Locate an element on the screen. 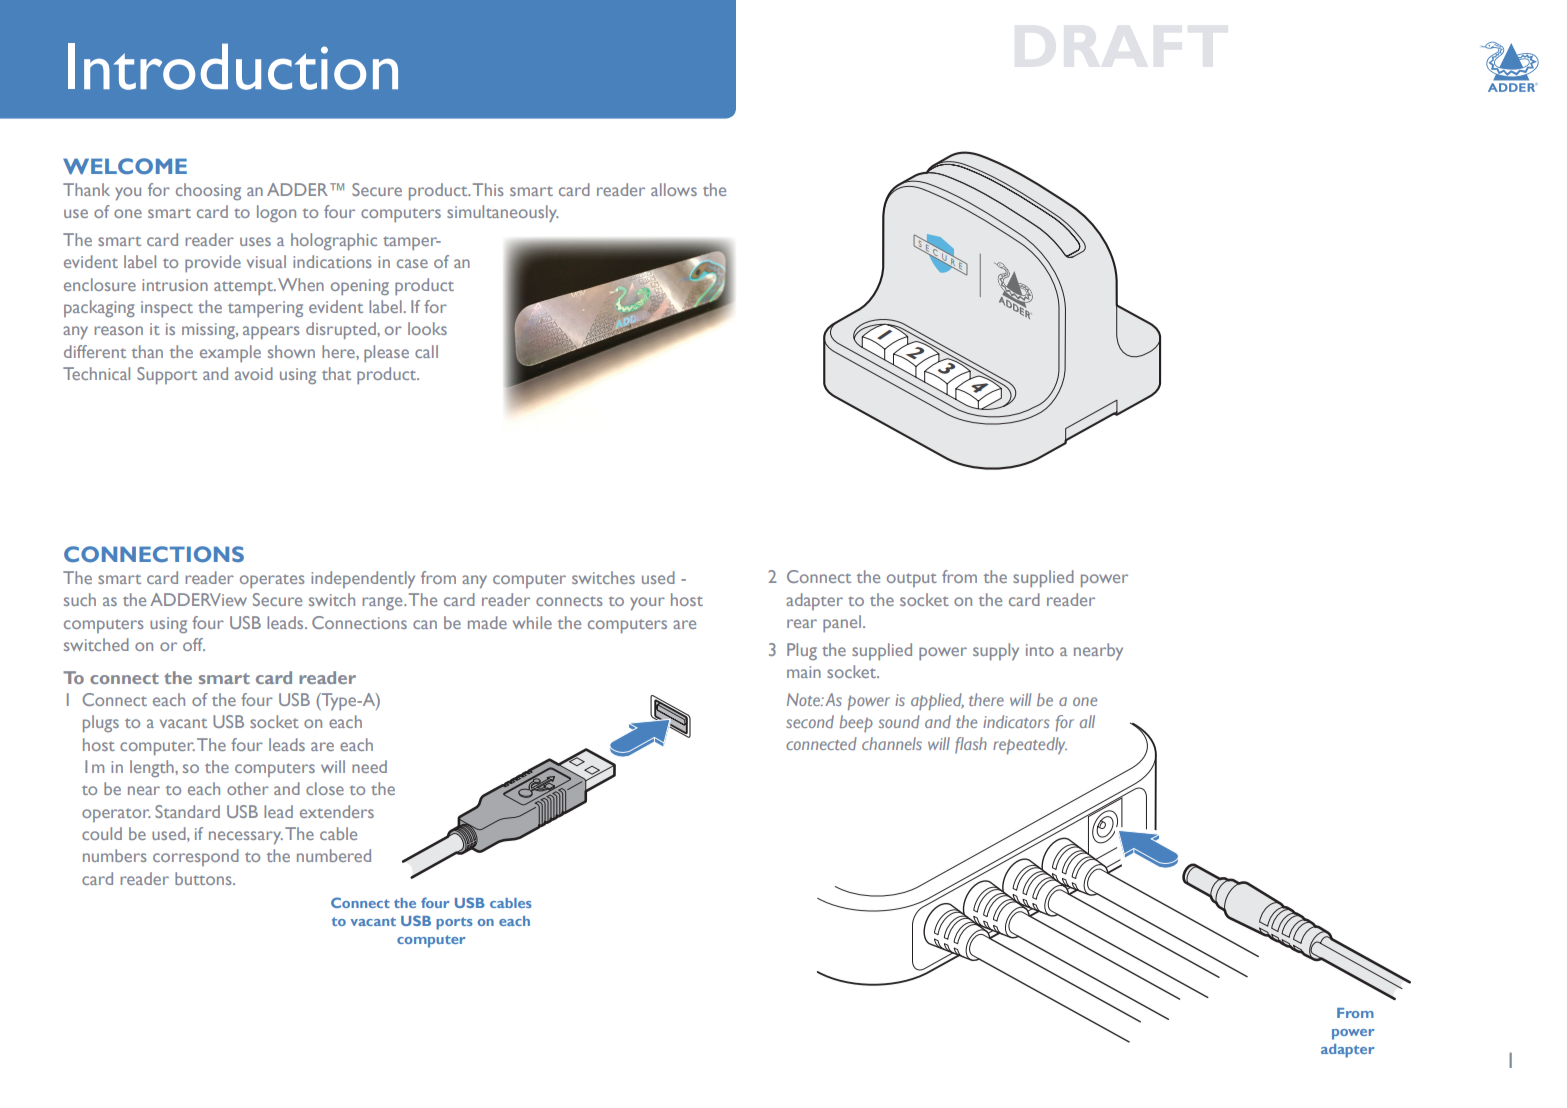 The image size is (1567, 1108). operates is located at coordinates (272, 581).
